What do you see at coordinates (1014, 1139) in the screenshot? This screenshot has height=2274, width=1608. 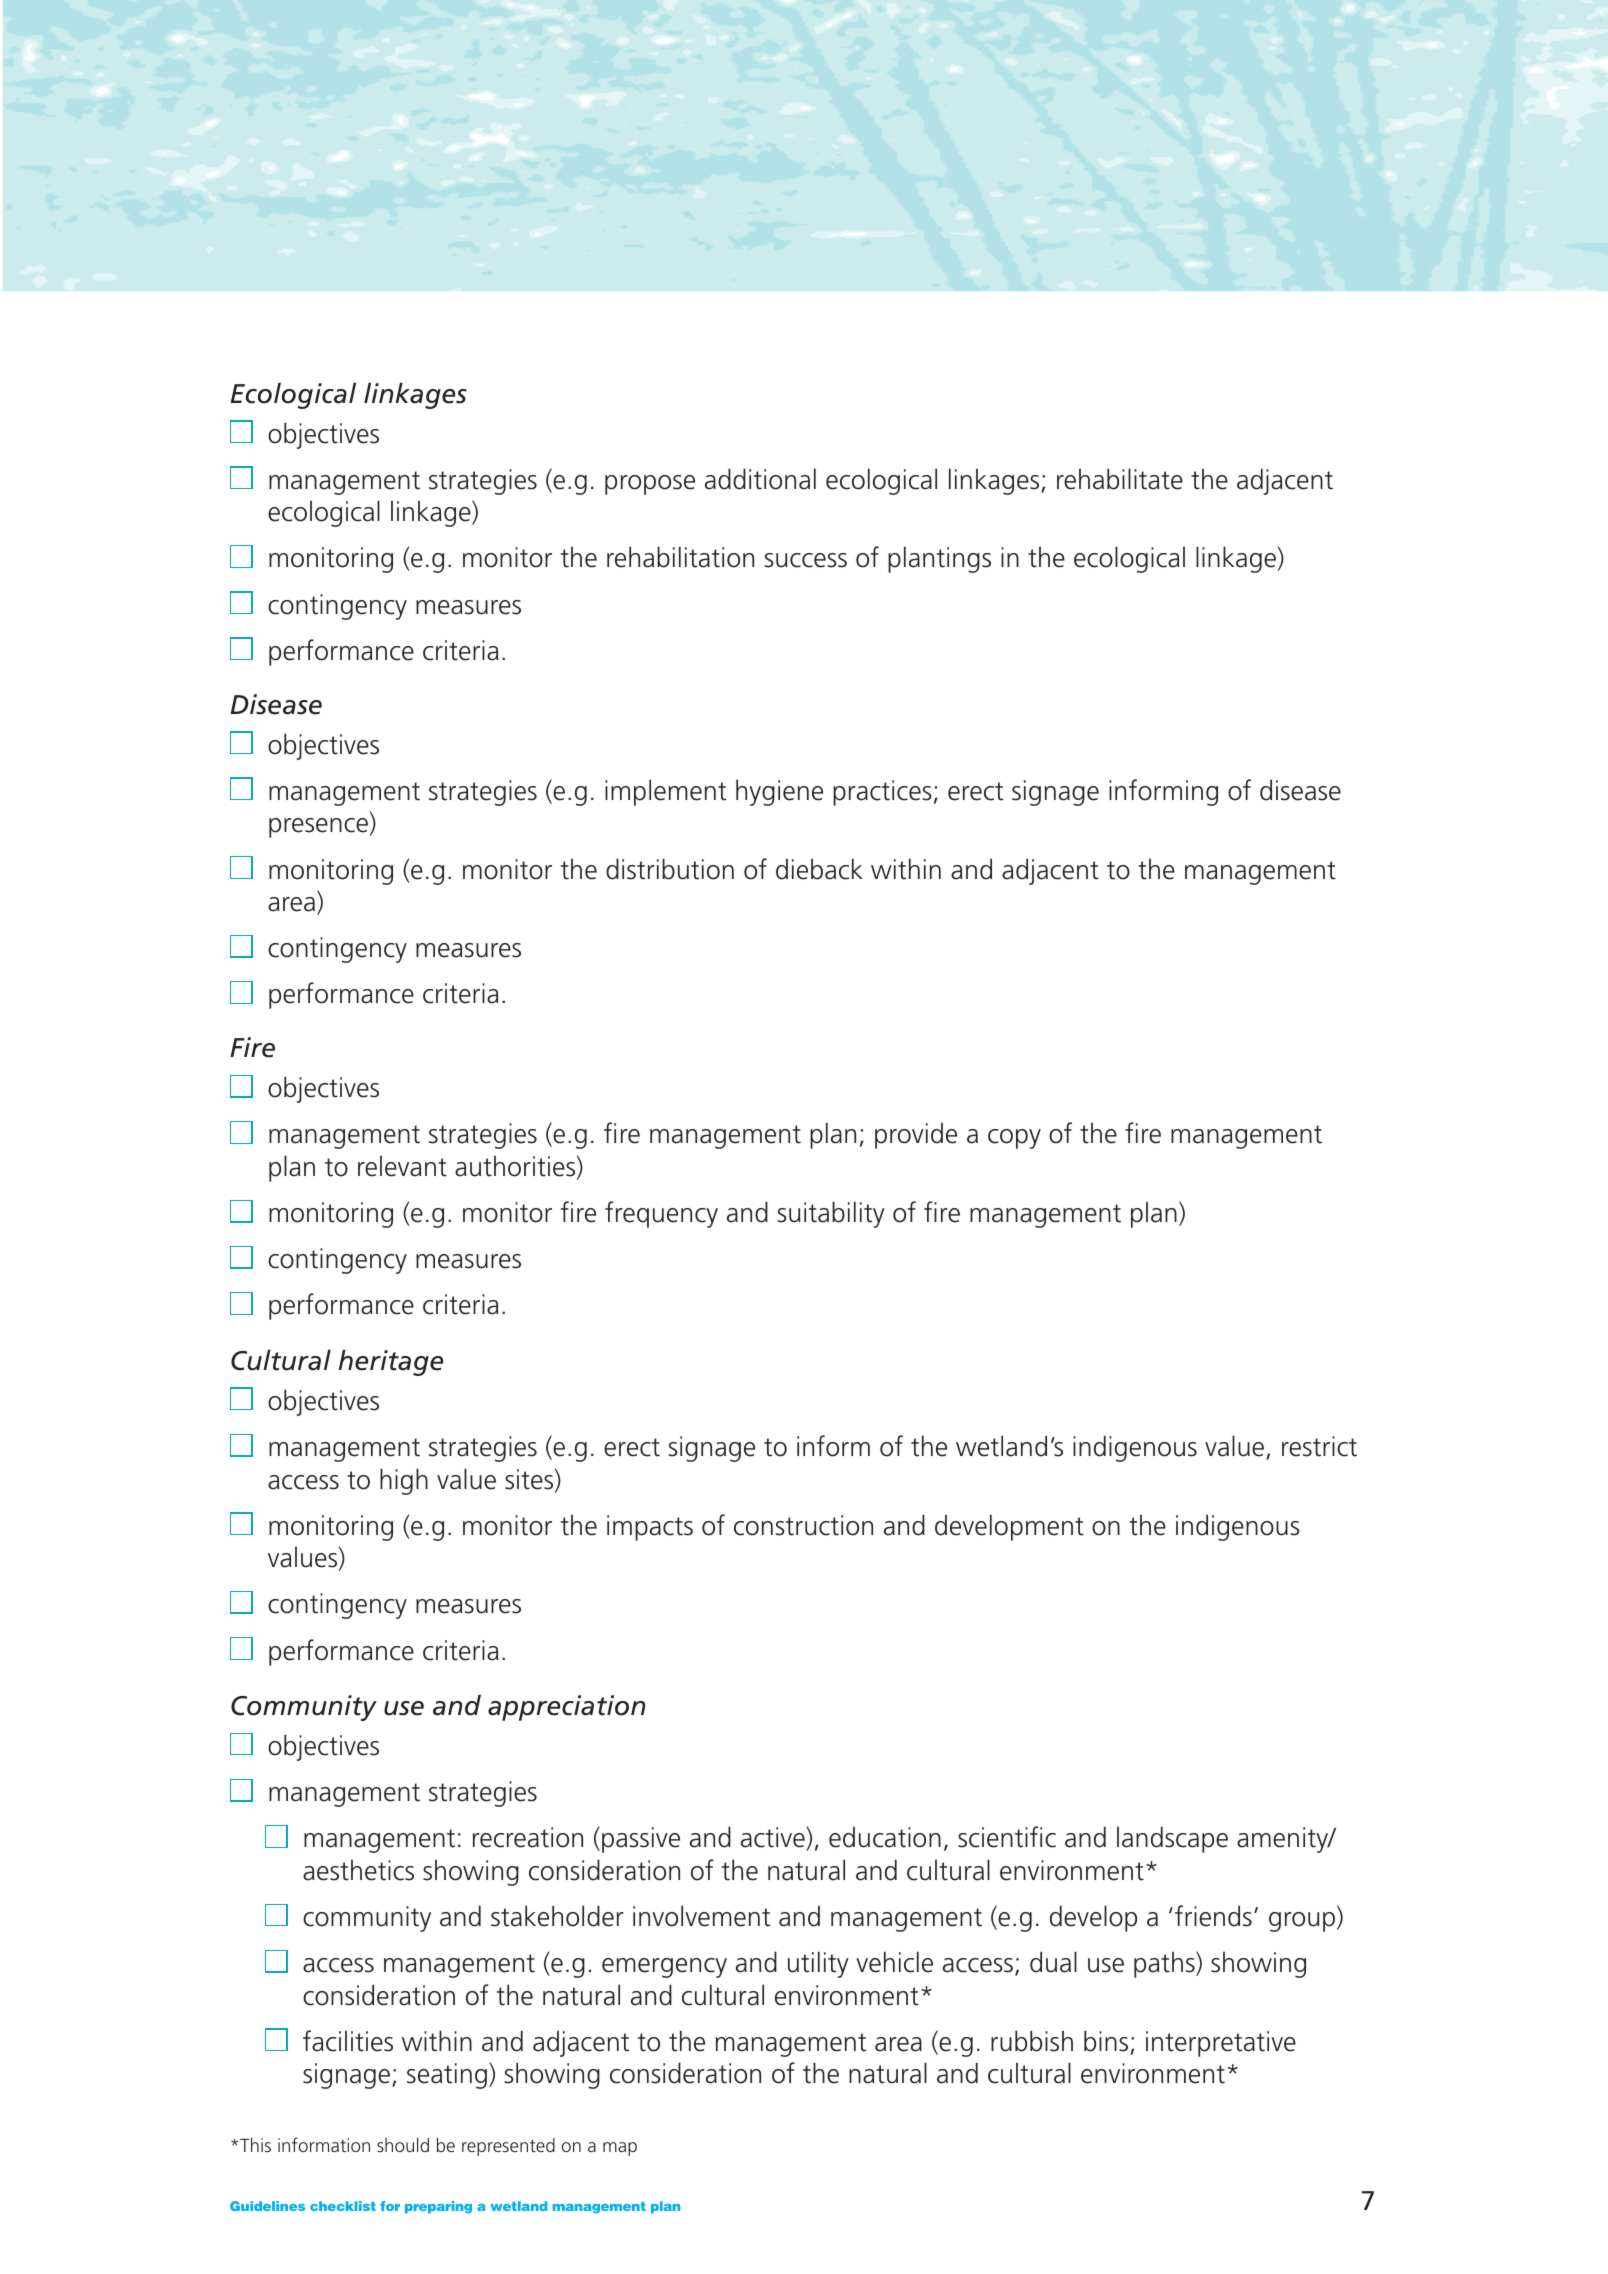 I see `copy` at bounding box center [1014, 1139].
